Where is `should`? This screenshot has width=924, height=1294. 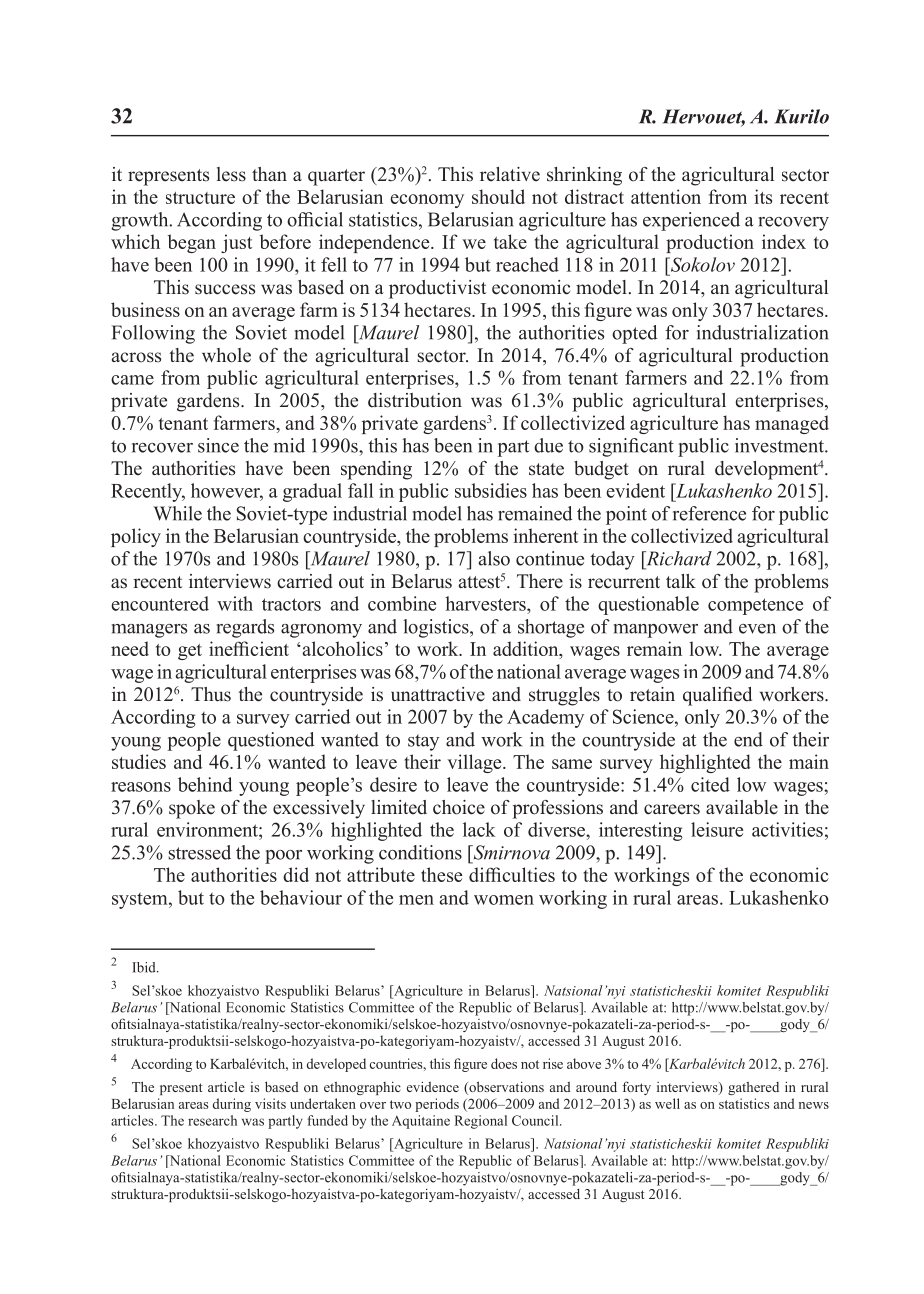 should is located at coordinates (498, 196).
